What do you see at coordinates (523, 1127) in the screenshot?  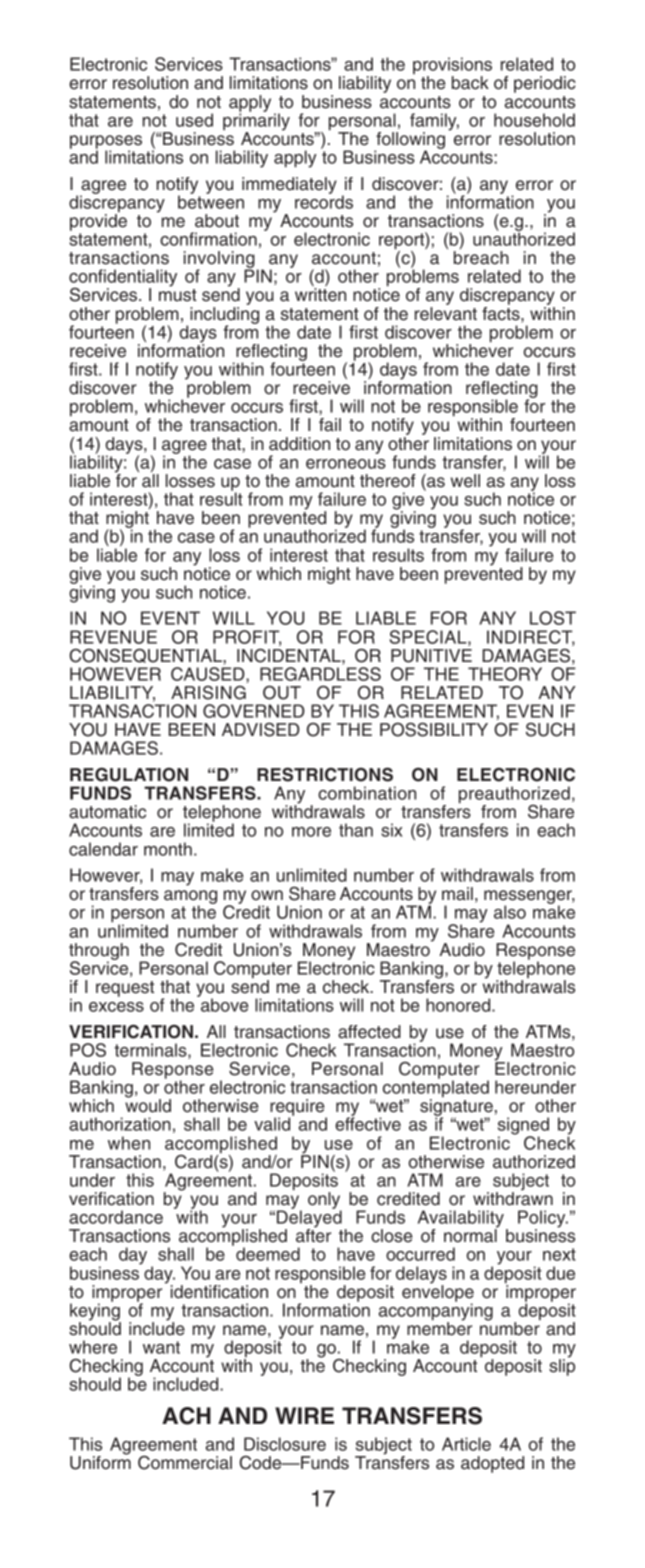 I see `signed` at bounding box center [523, 1127].
